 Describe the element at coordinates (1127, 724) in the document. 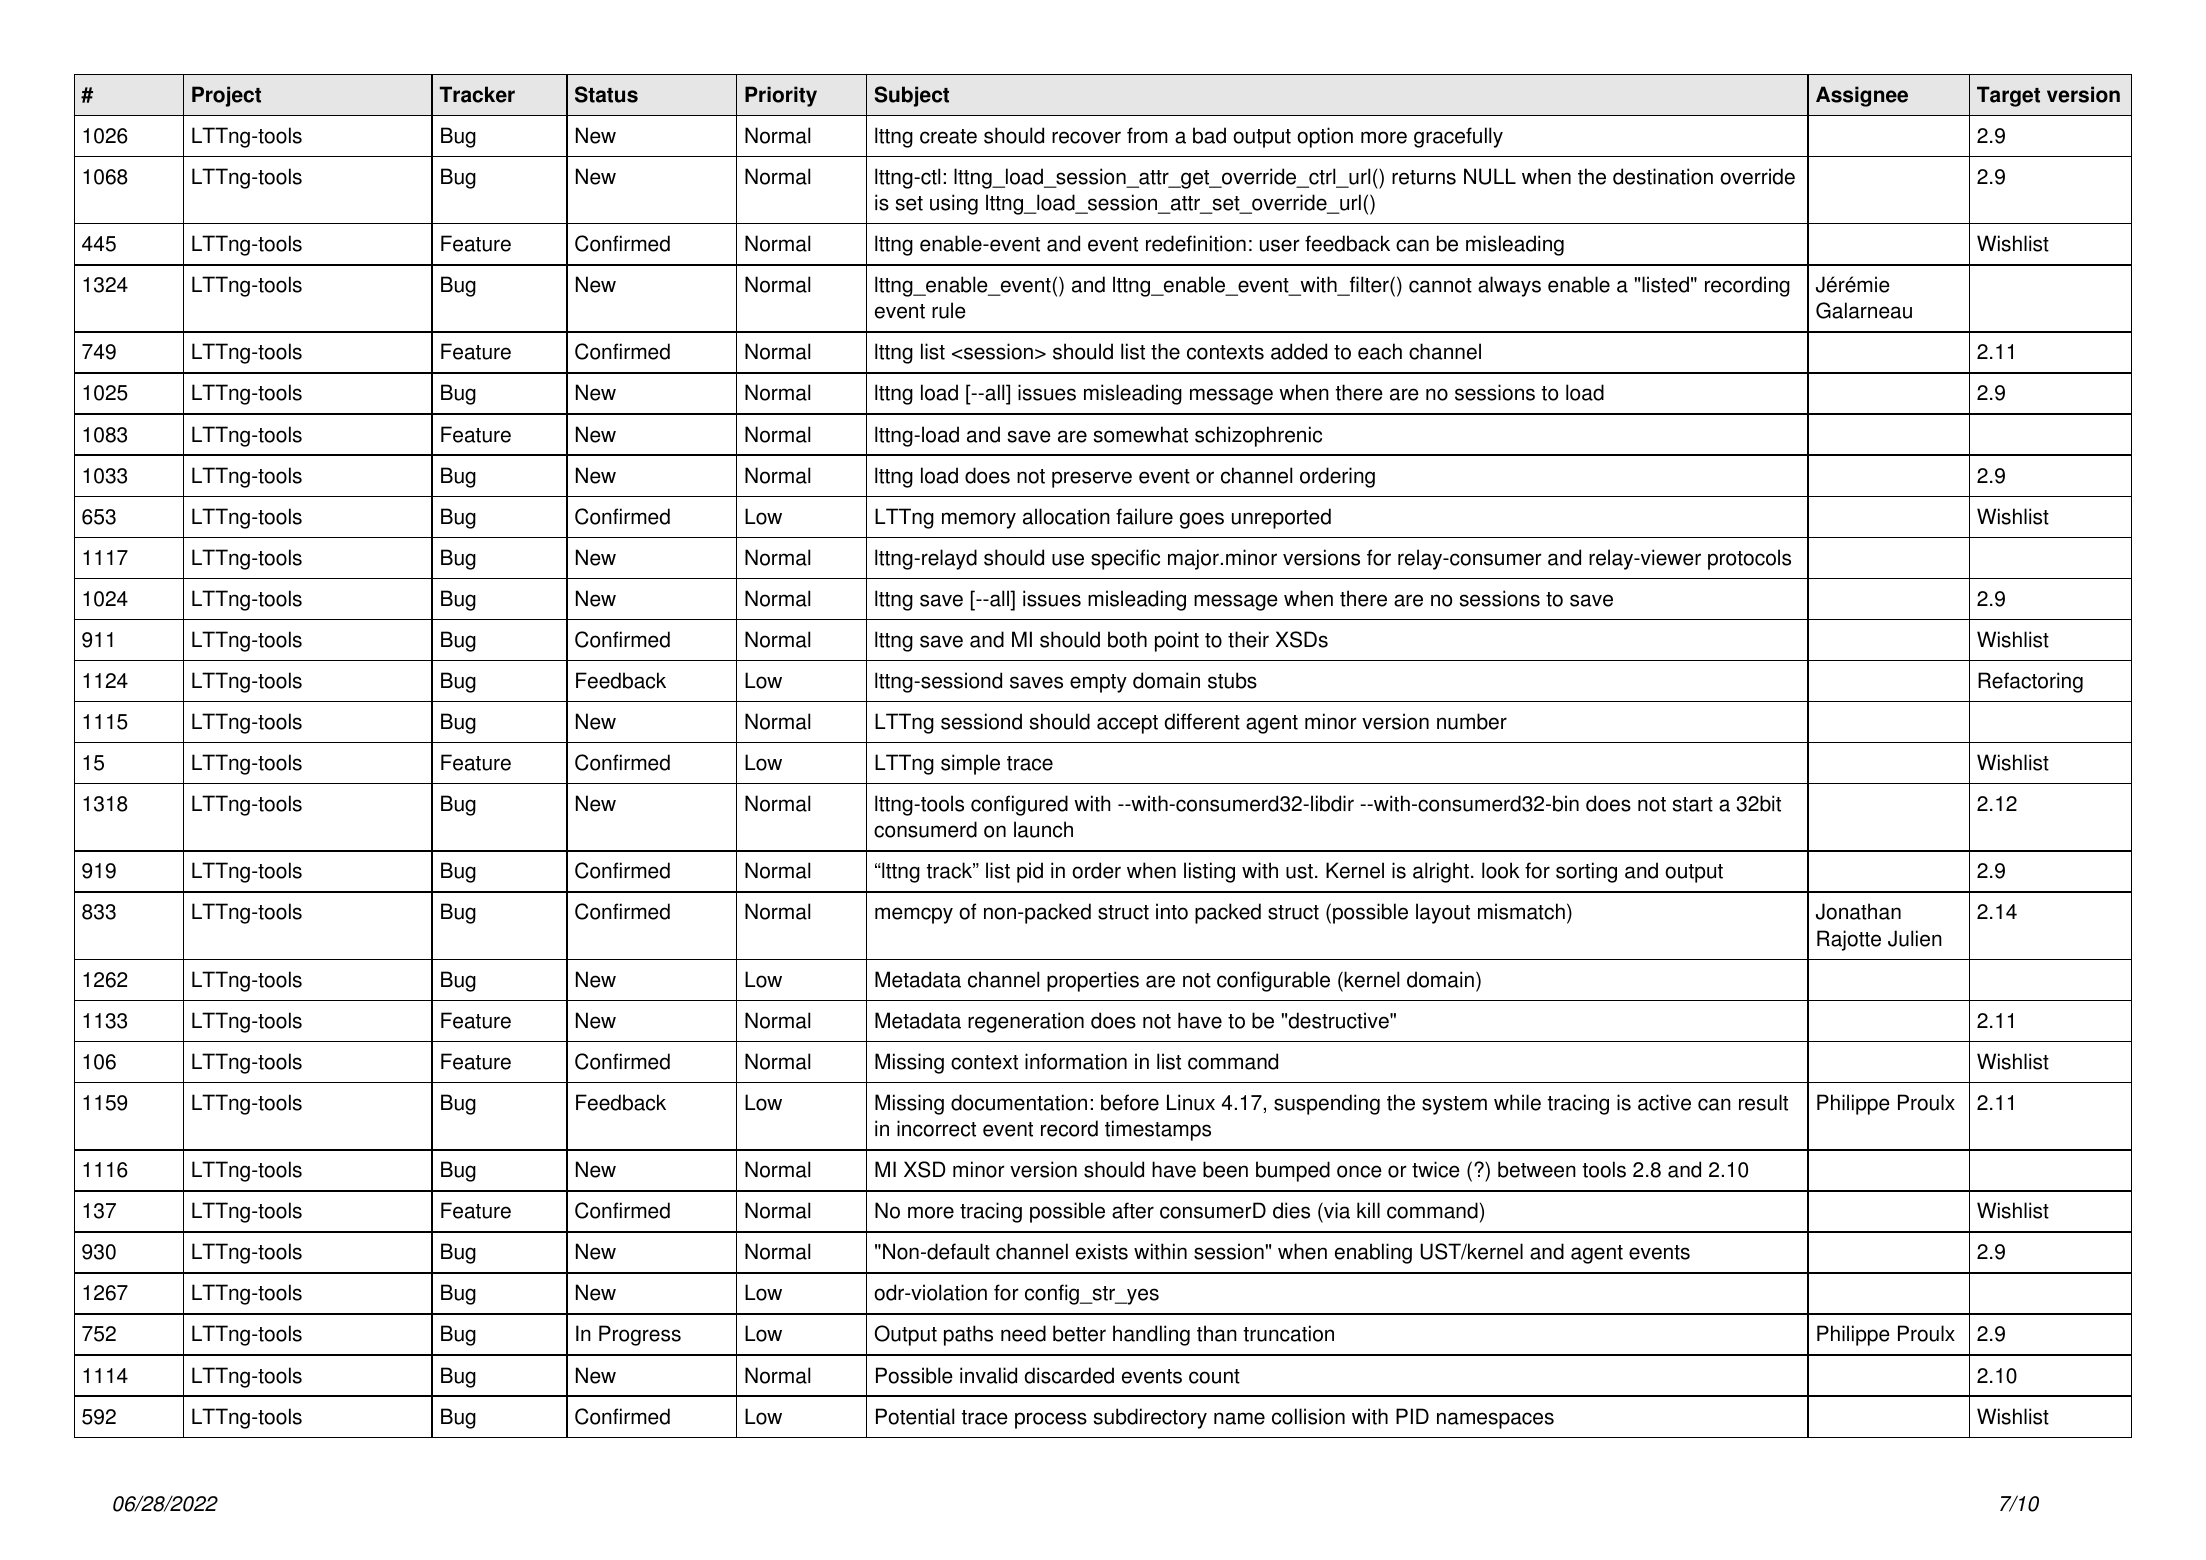

I see `accept` at that location.
